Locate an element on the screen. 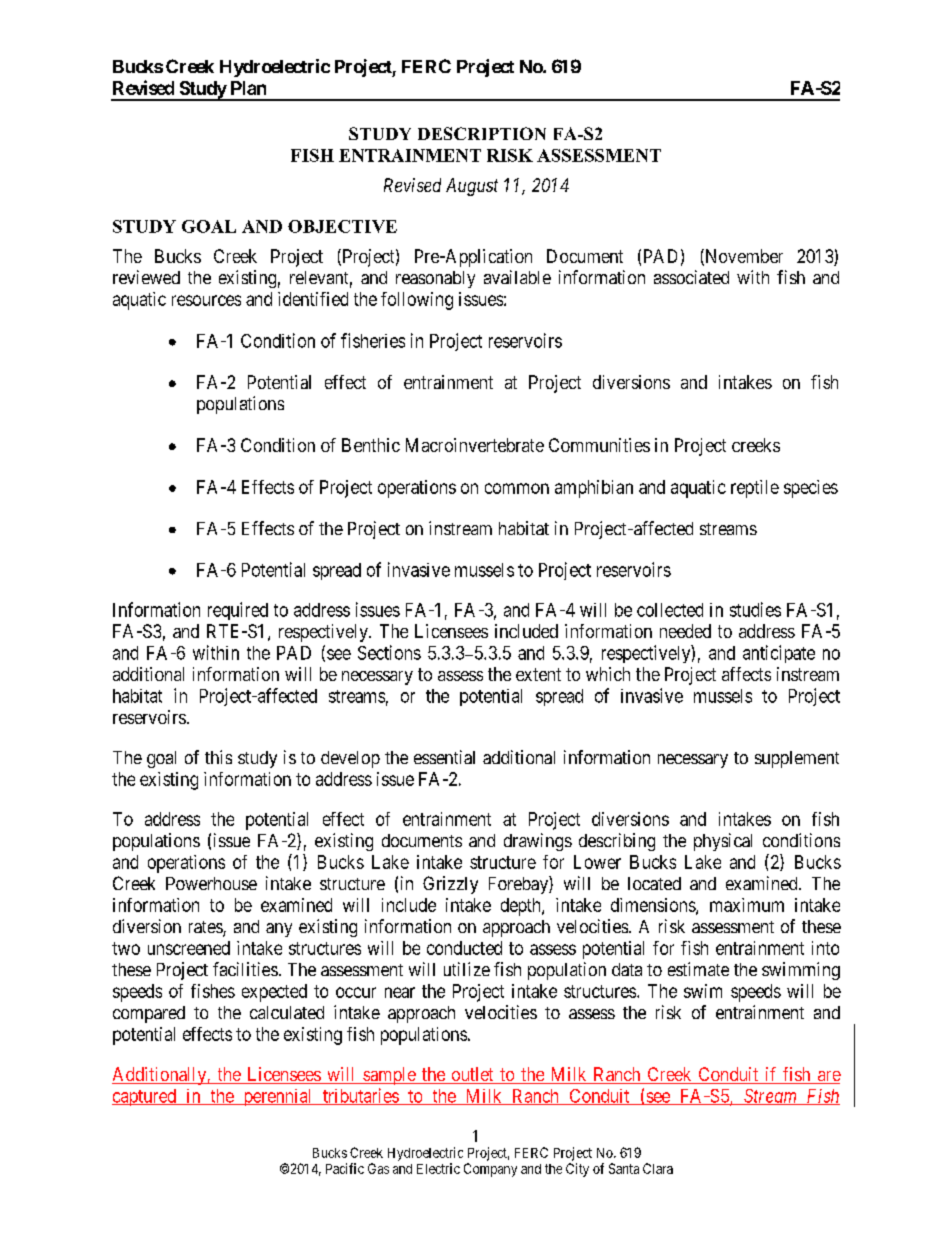  Company is located at coordinates (490, 1170).
